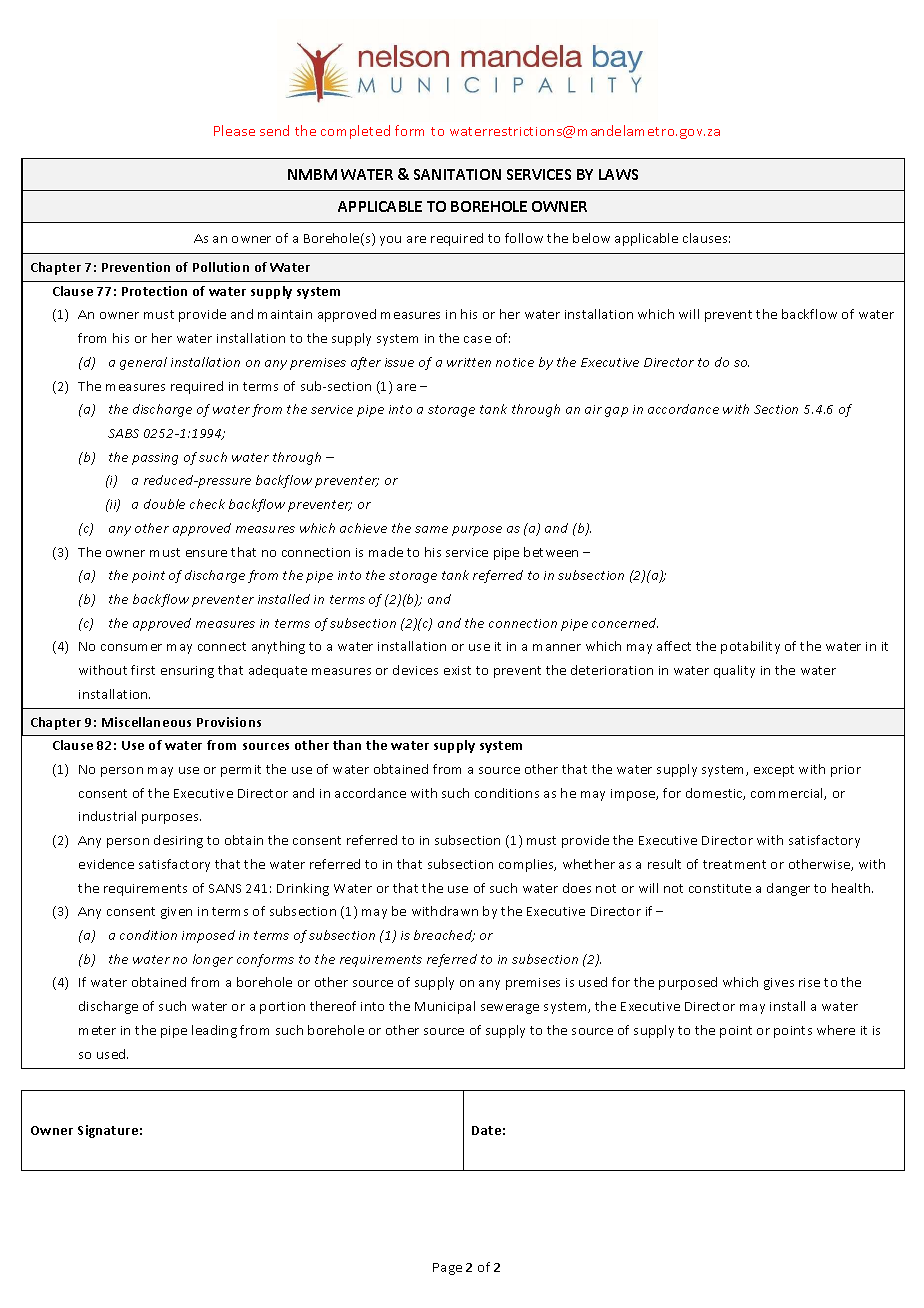 The width and height of the screenshot is (924, 1308). I want to click on affect, so click(674, 646).
